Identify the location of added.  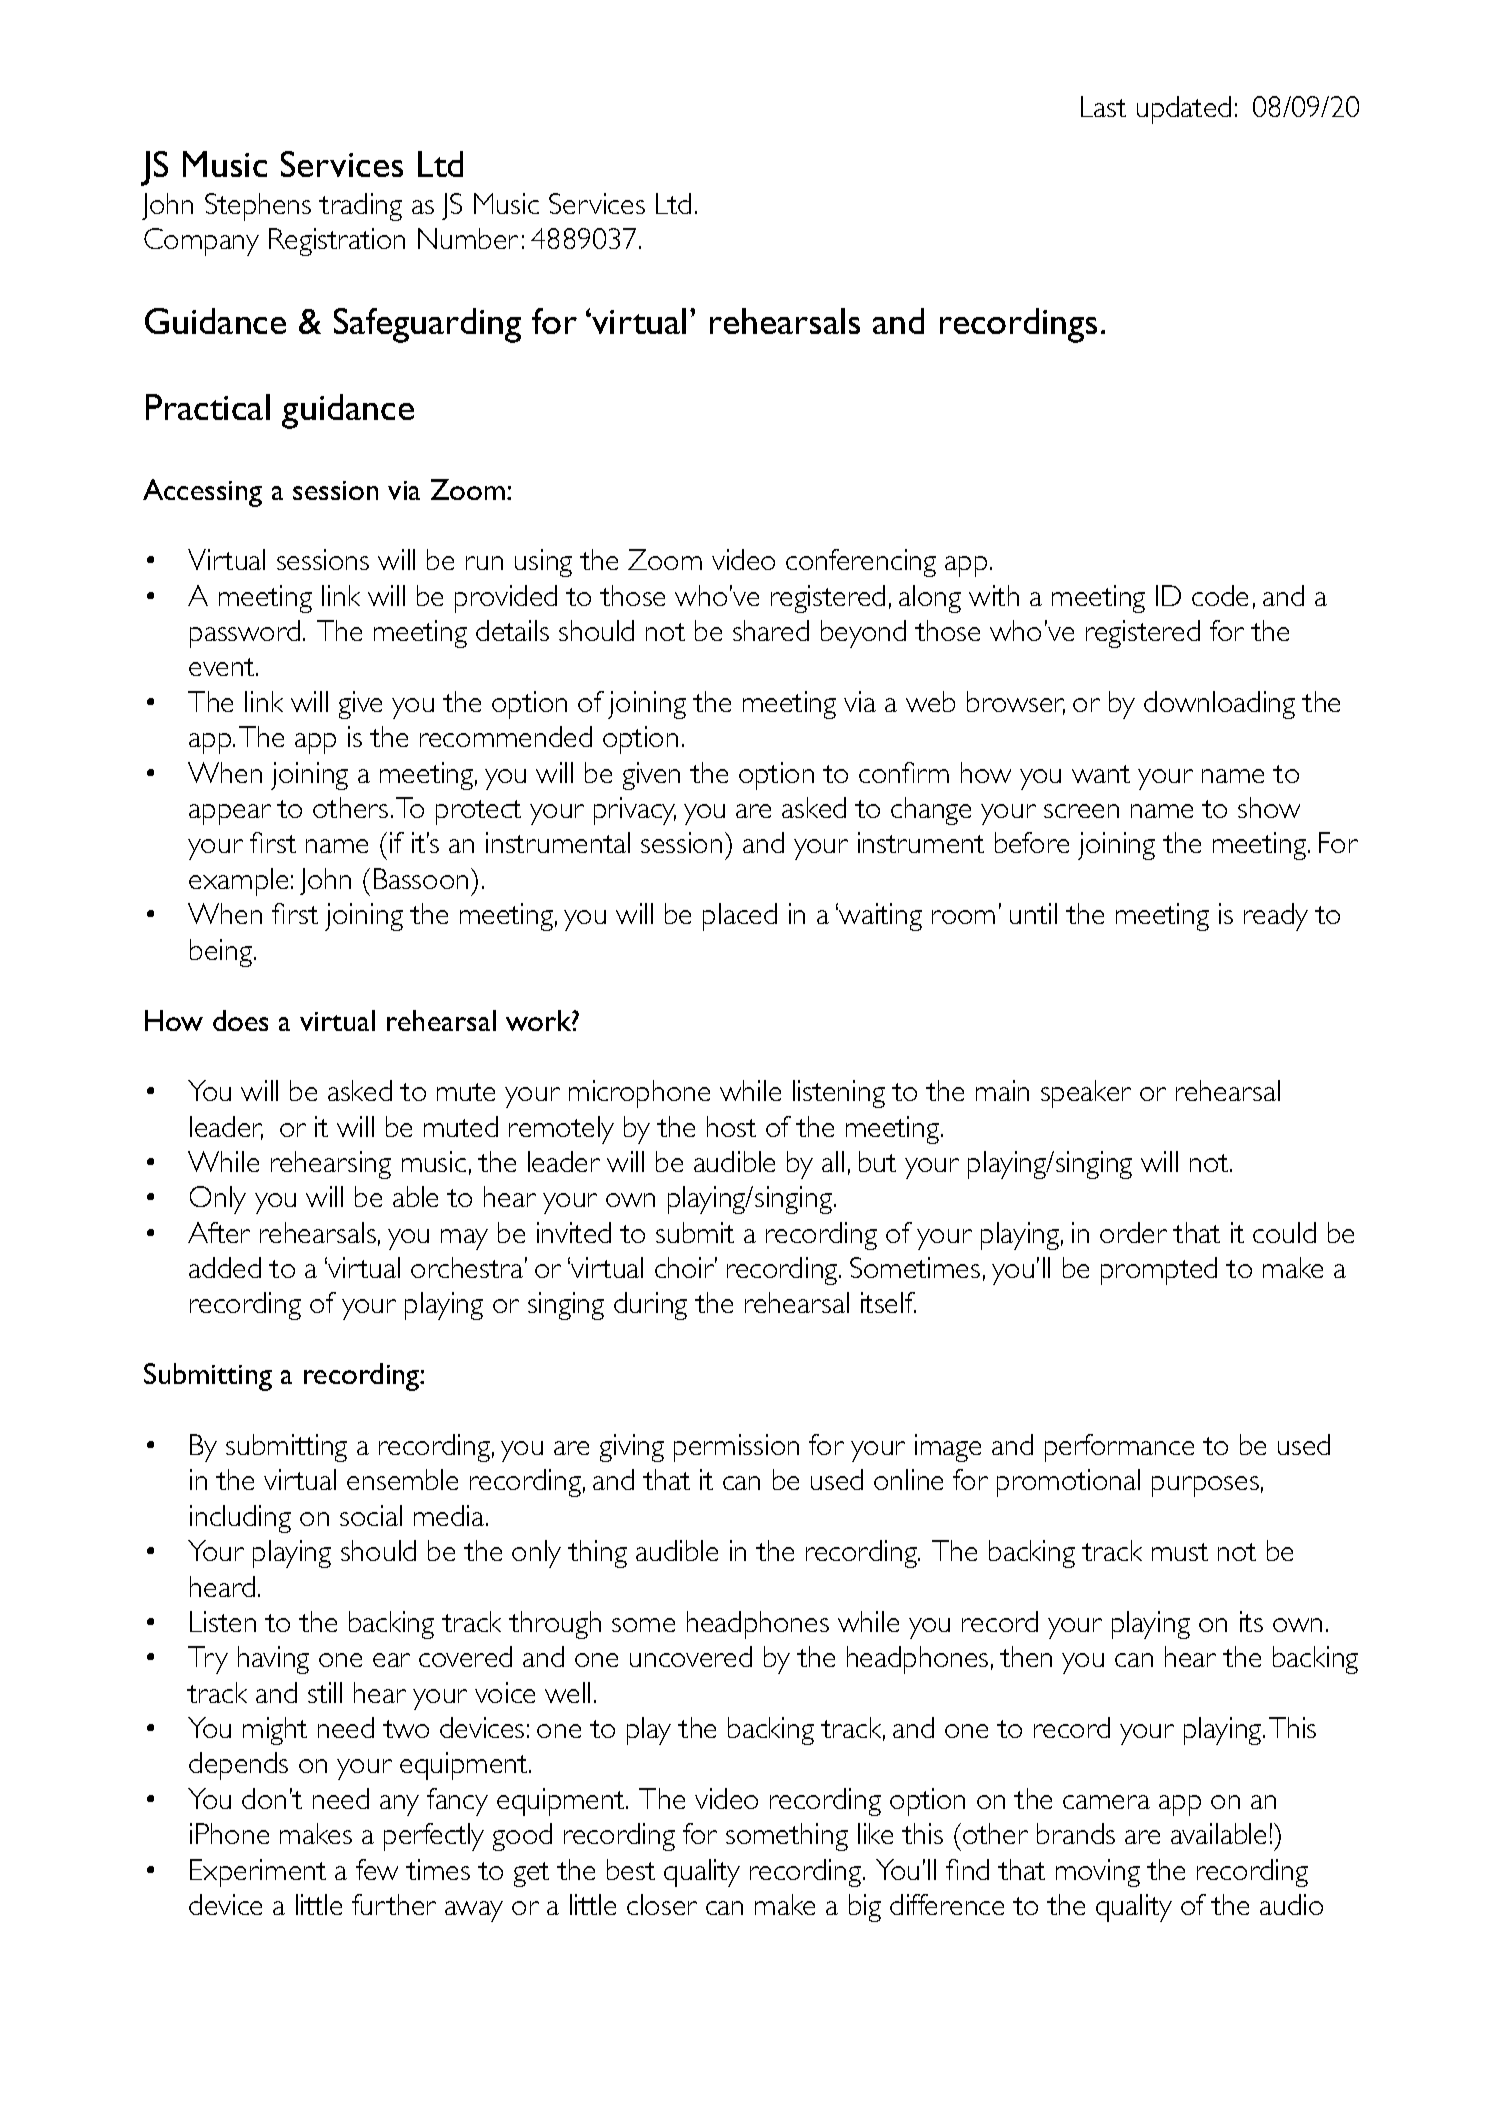
(225, 1267).
